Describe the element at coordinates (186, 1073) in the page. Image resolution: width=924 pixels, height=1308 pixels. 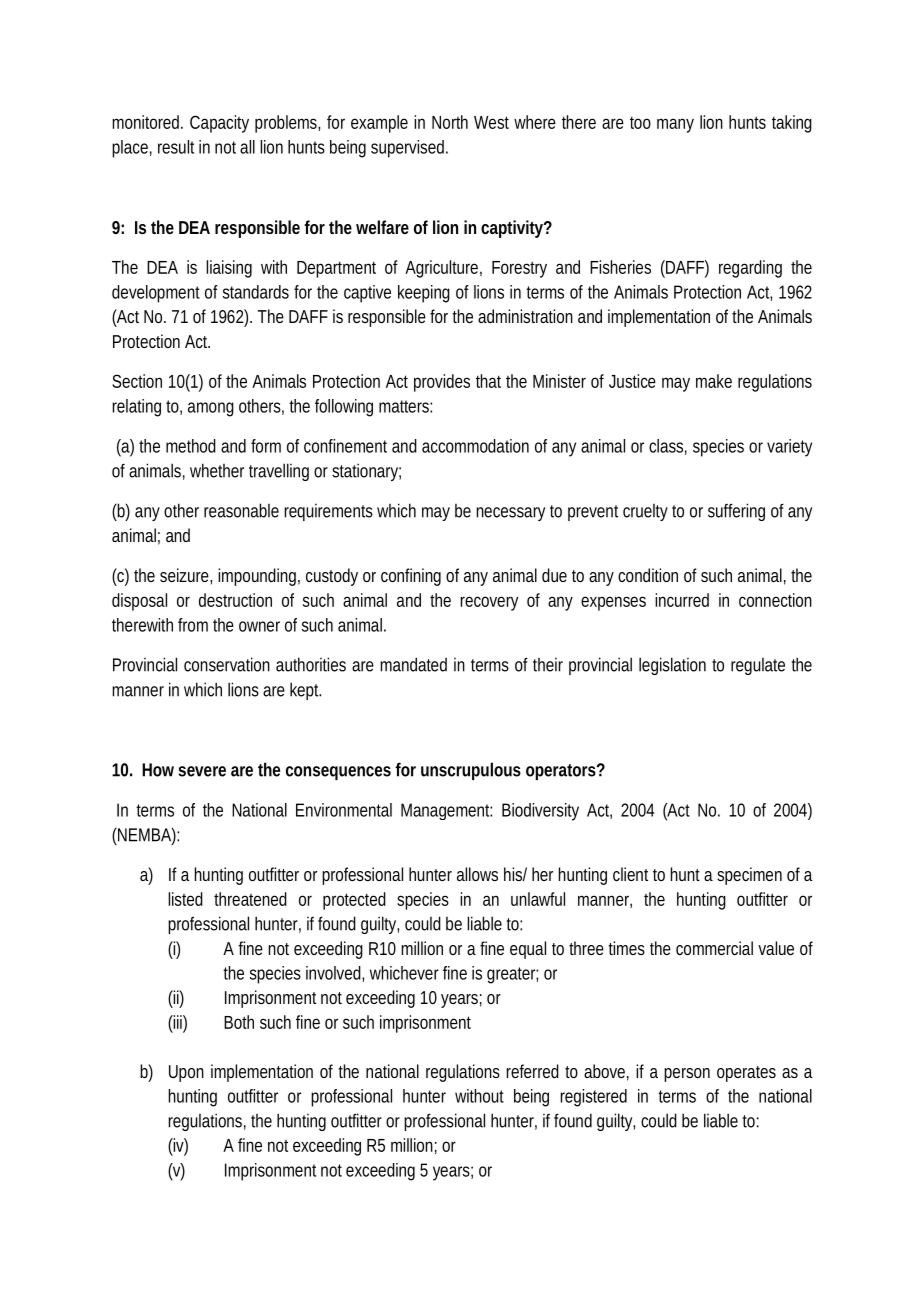
I see `Upon` at that location.
